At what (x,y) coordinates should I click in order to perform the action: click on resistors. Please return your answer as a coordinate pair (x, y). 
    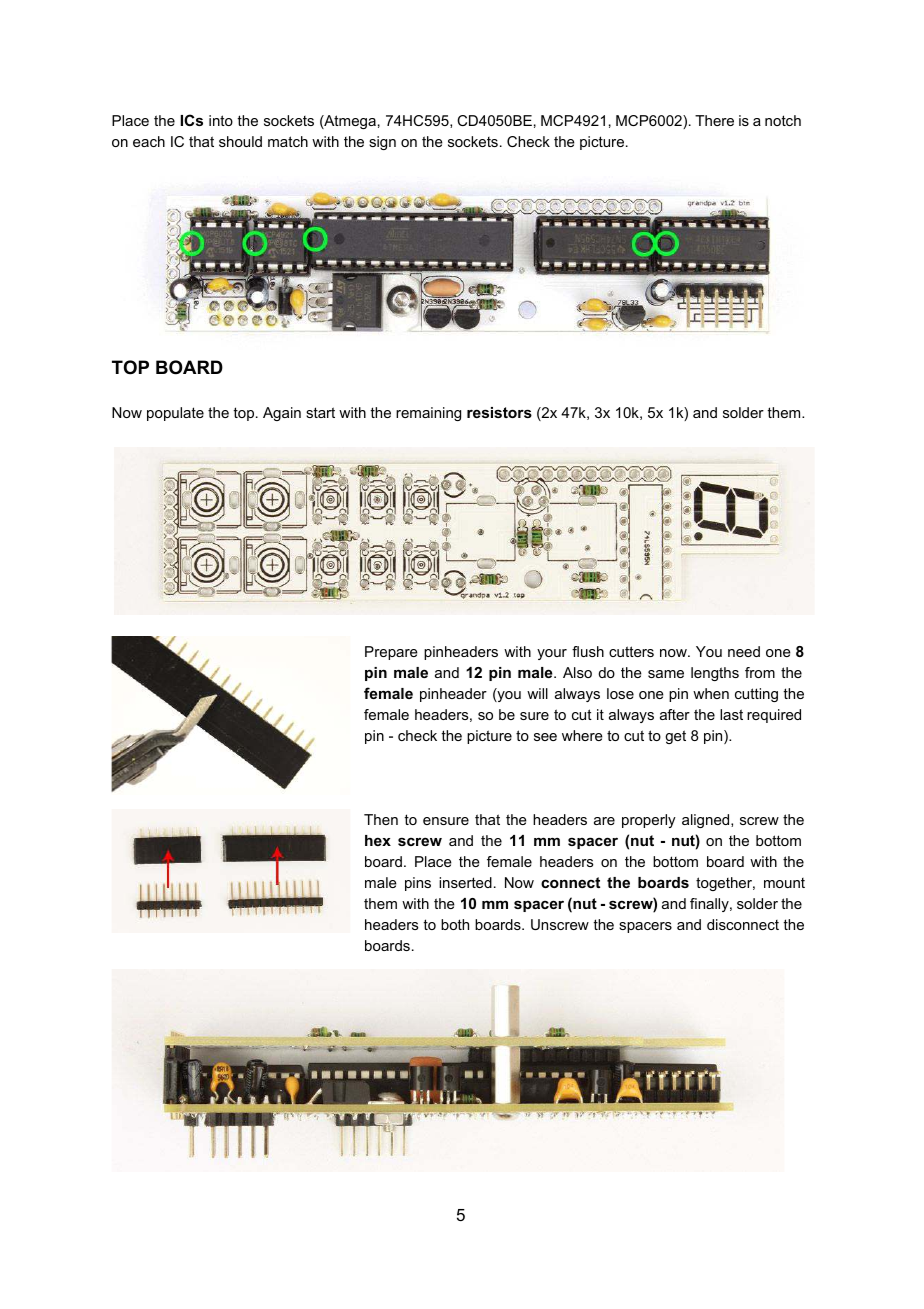
    Looking at the image, I should click on (499, 412).
